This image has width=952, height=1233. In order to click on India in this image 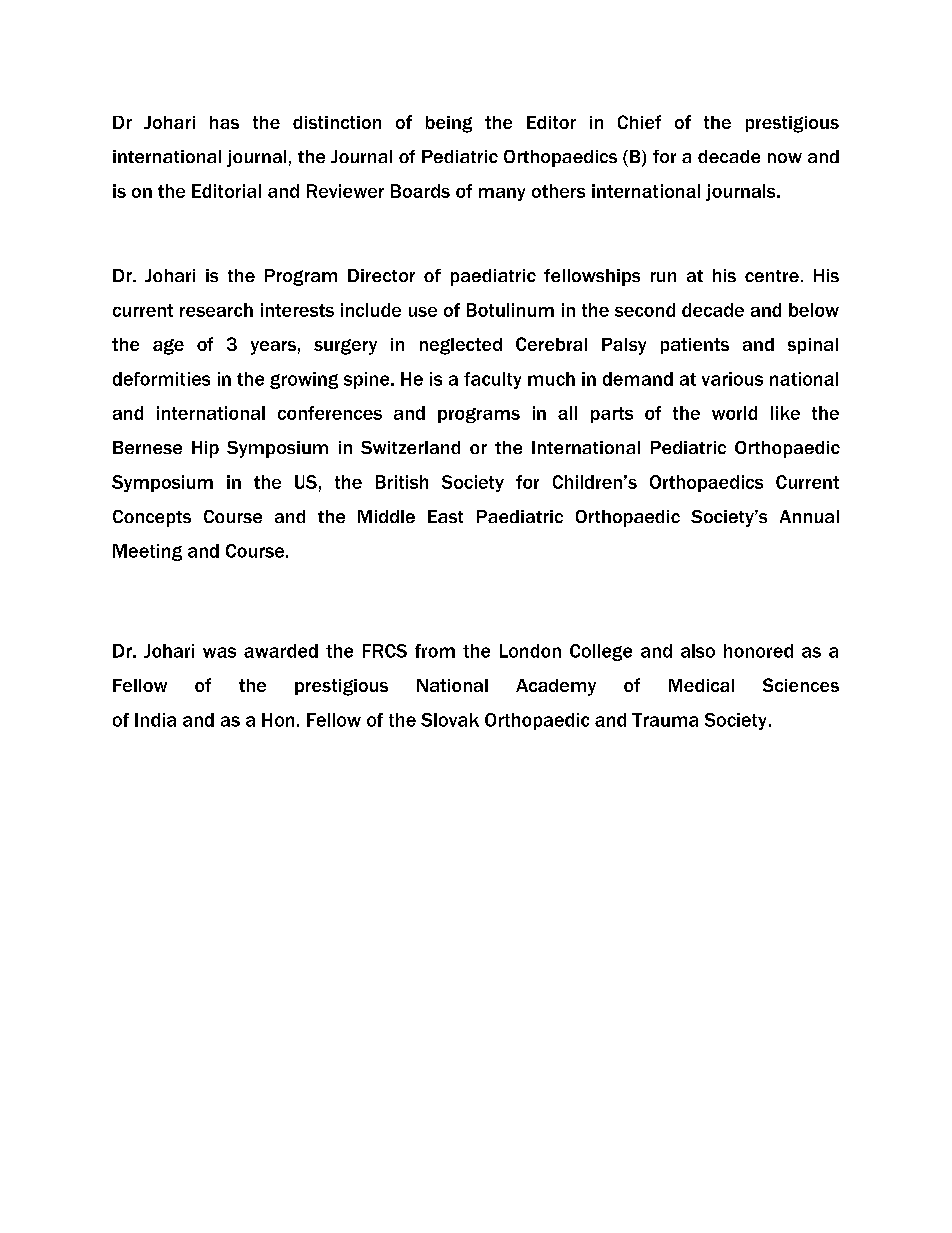, I will do `click(155, 720)`.
